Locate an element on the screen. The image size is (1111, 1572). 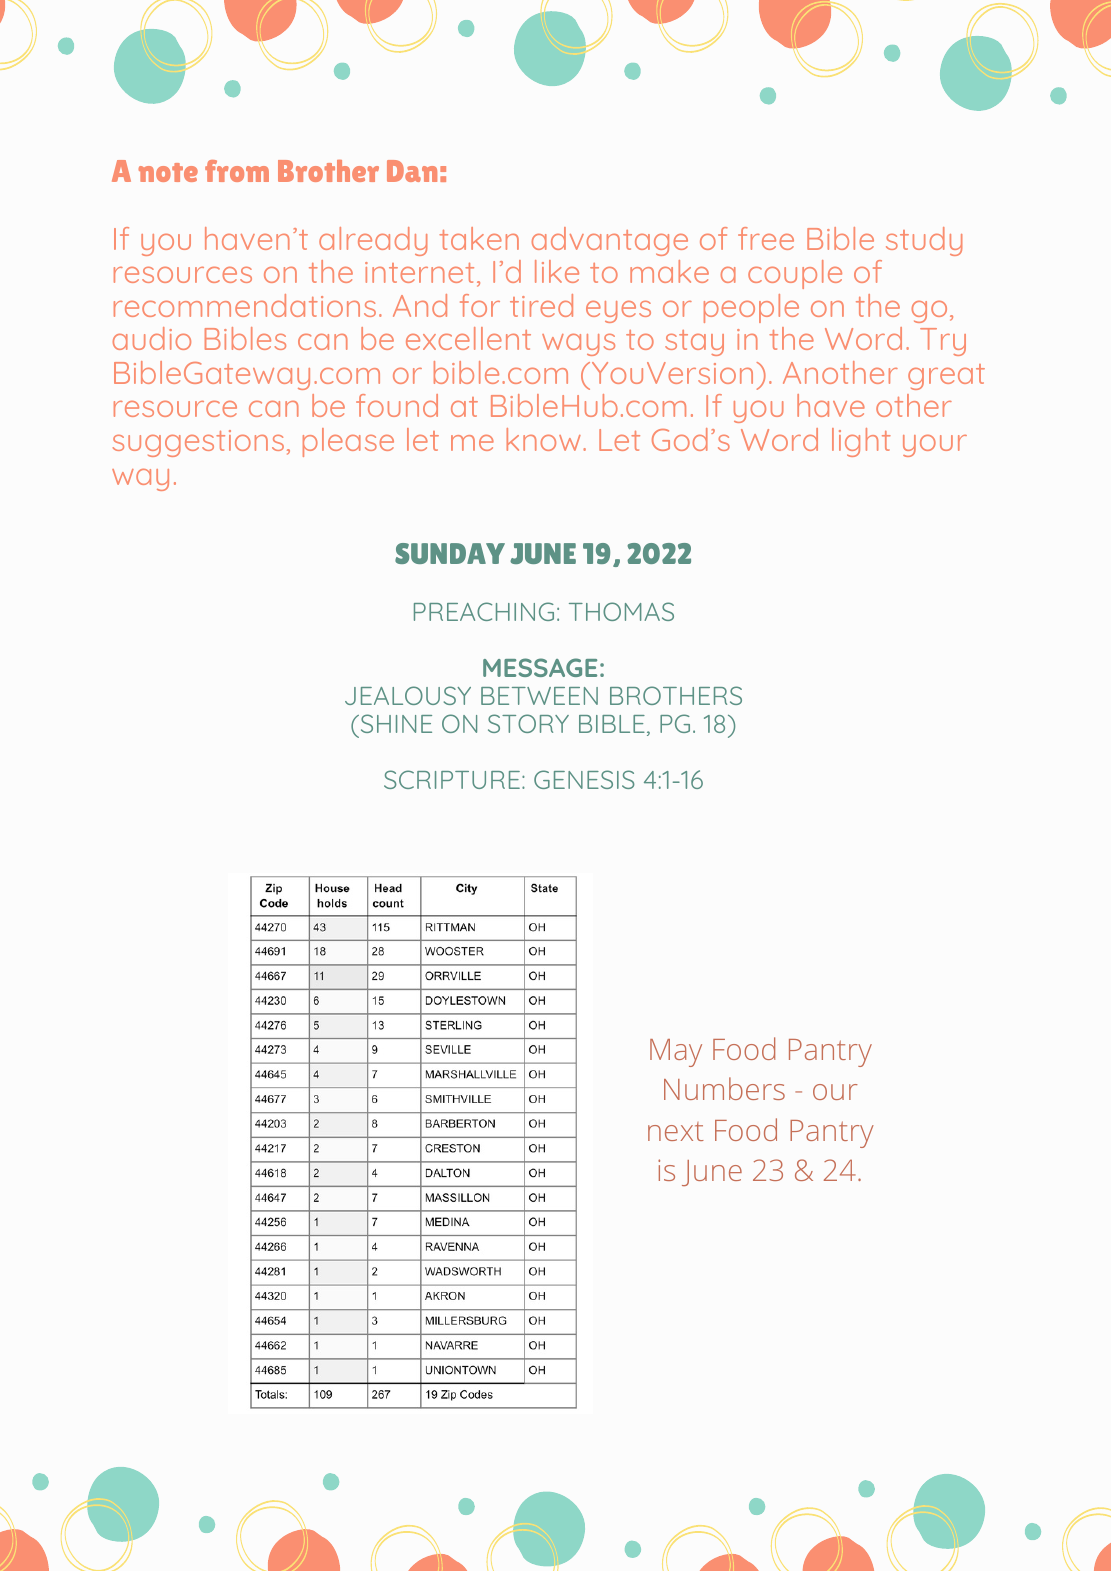
study is located at coordinates (924, 241).
